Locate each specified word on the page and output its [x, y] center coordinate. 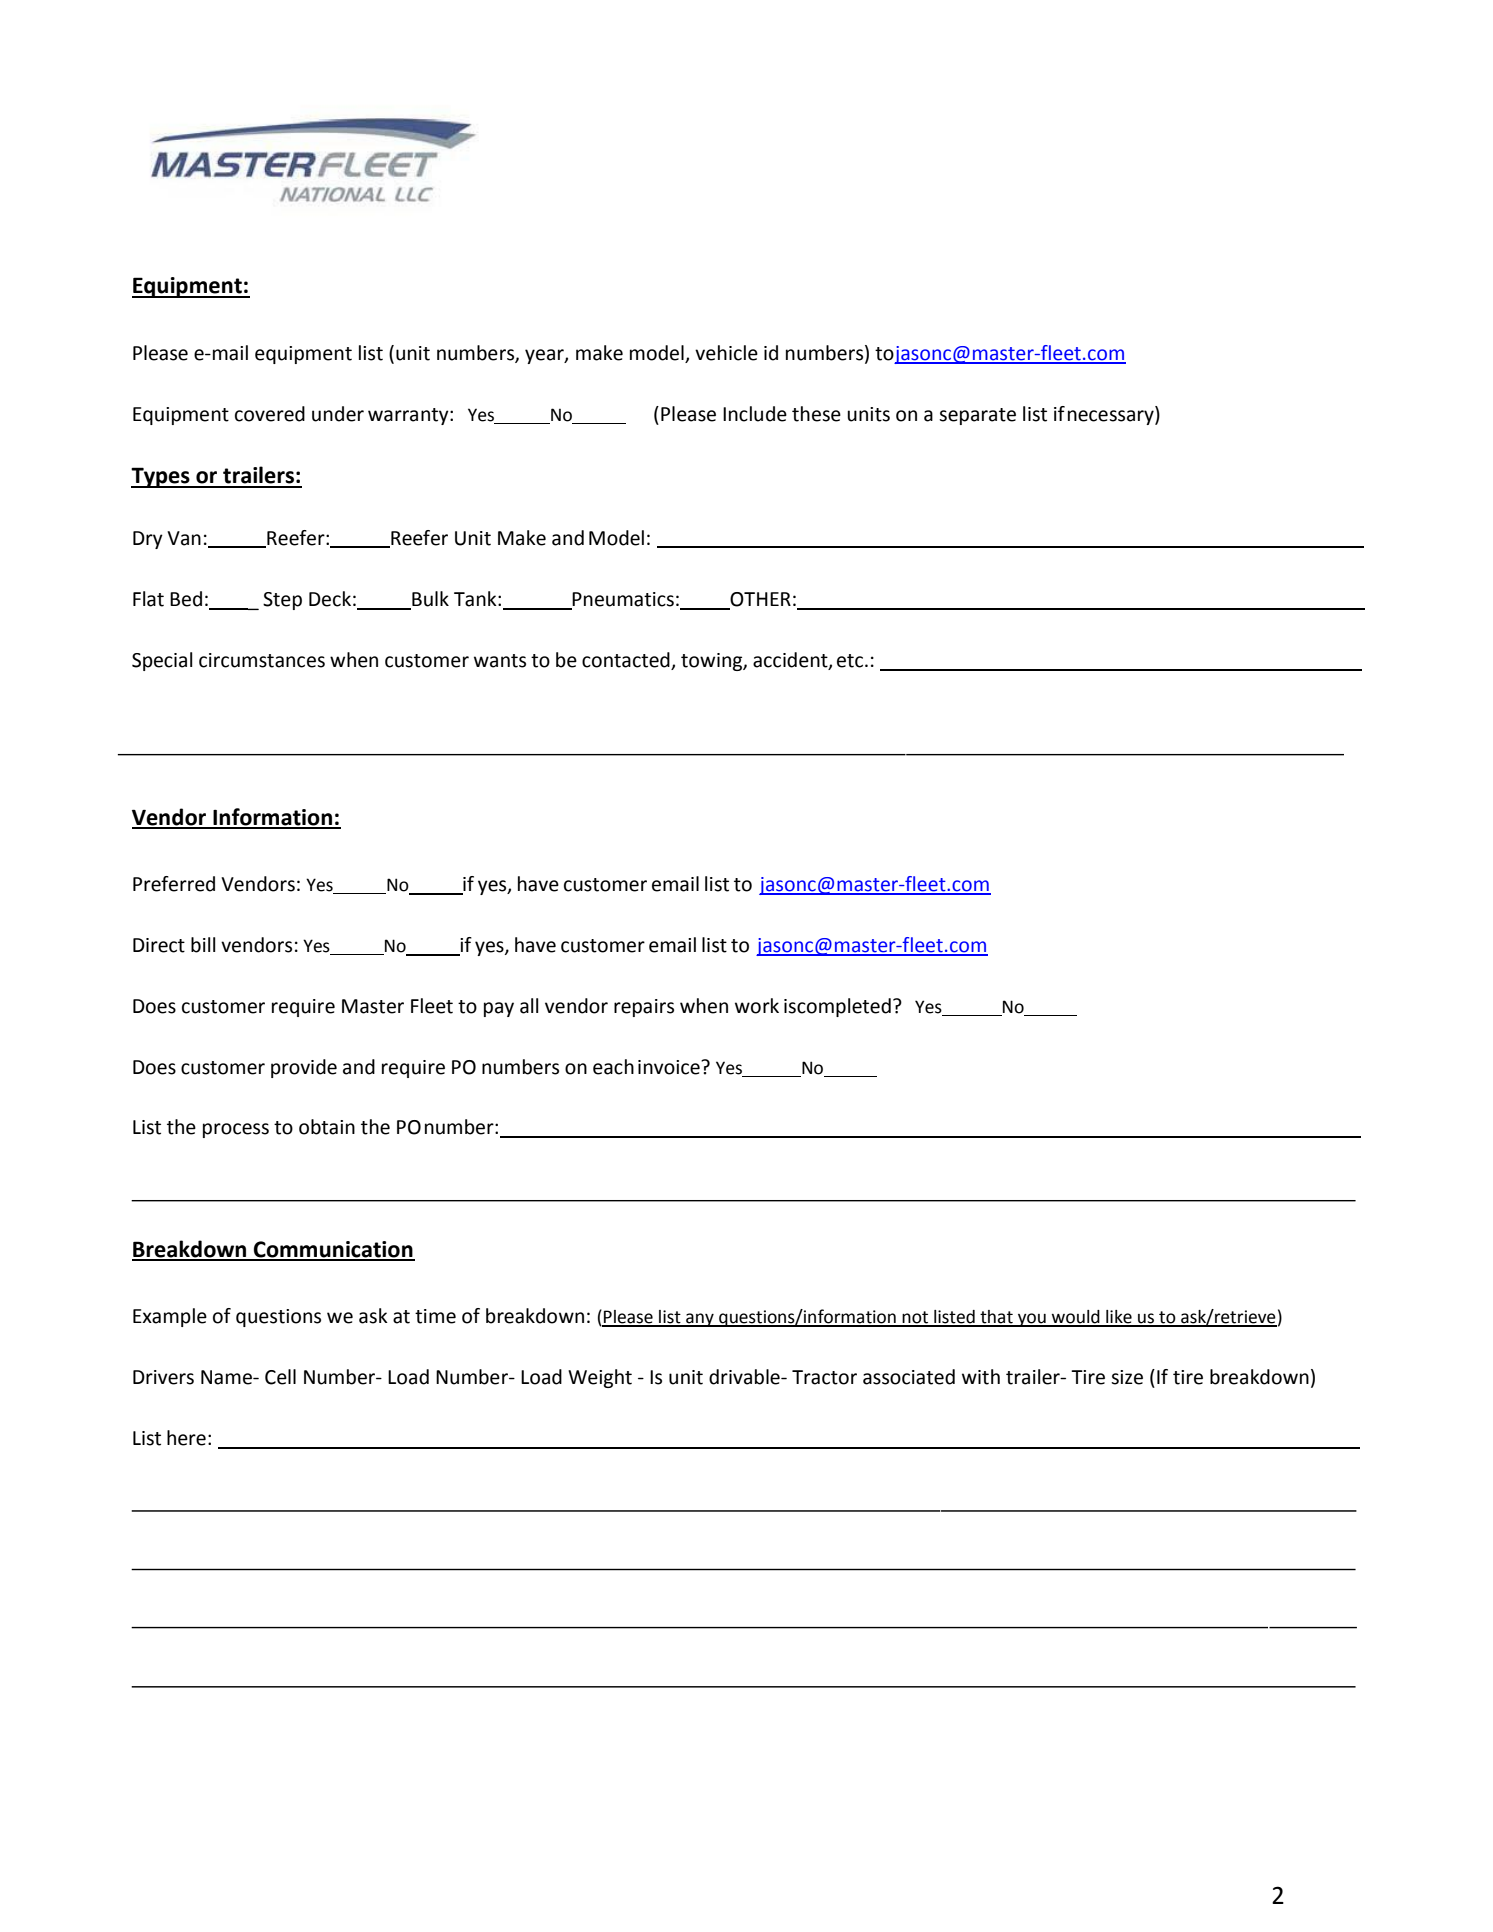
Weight [600, 1378]
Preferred [174, 884]
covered [270, 414]
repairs [644, 1008]
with [981, 1377]
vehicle [726, 353]
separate [977, 416]
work [757, 1006]
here [186, 1438]
